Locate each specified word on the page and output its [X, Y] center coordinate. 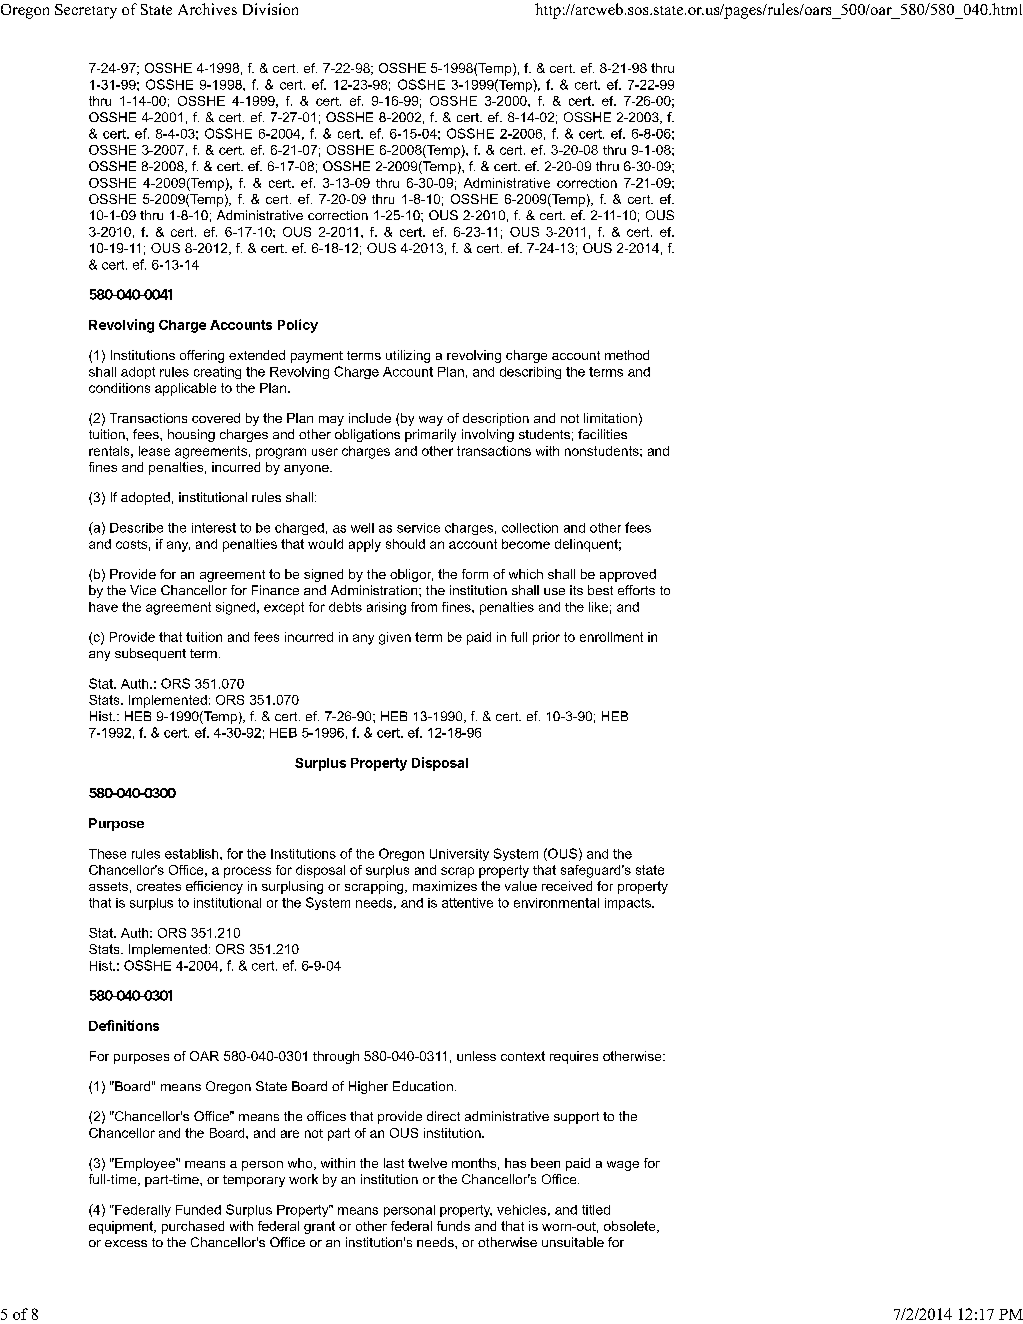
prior [546, 638]
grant [319, 1227]
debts [345, 607]
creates [159, 886]
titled [596, 1210]
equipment [122, 1227]
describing [530, 373]
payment [317, 357]
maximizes [445, 886]
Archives [207, 9]
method [627, 355]
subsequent [150, 654]
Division [270, 9]
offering [202, 356]
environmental [556, 903]
